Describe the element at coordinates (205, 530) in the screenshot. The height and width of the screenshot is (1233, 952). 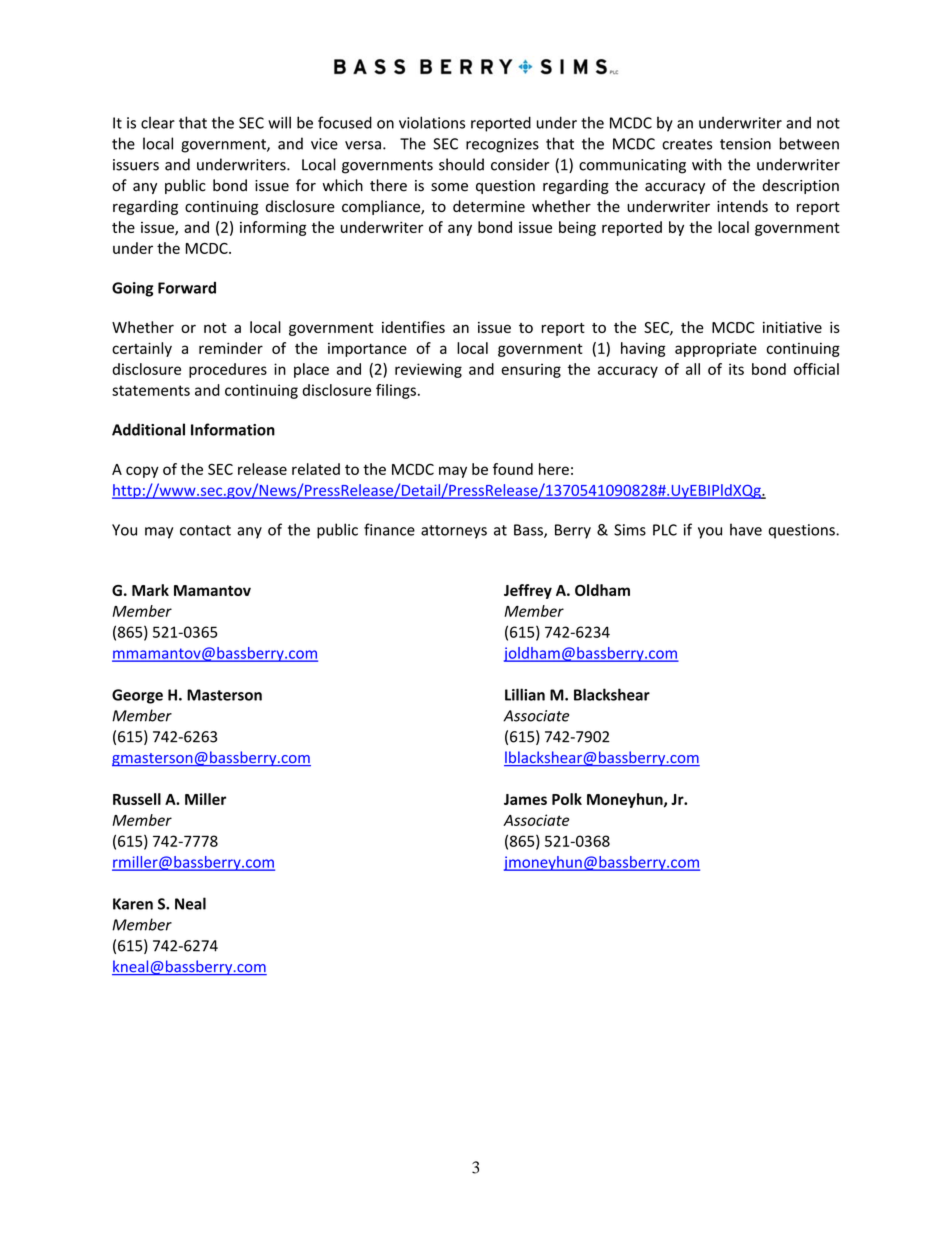
I see `contact` at that location.
